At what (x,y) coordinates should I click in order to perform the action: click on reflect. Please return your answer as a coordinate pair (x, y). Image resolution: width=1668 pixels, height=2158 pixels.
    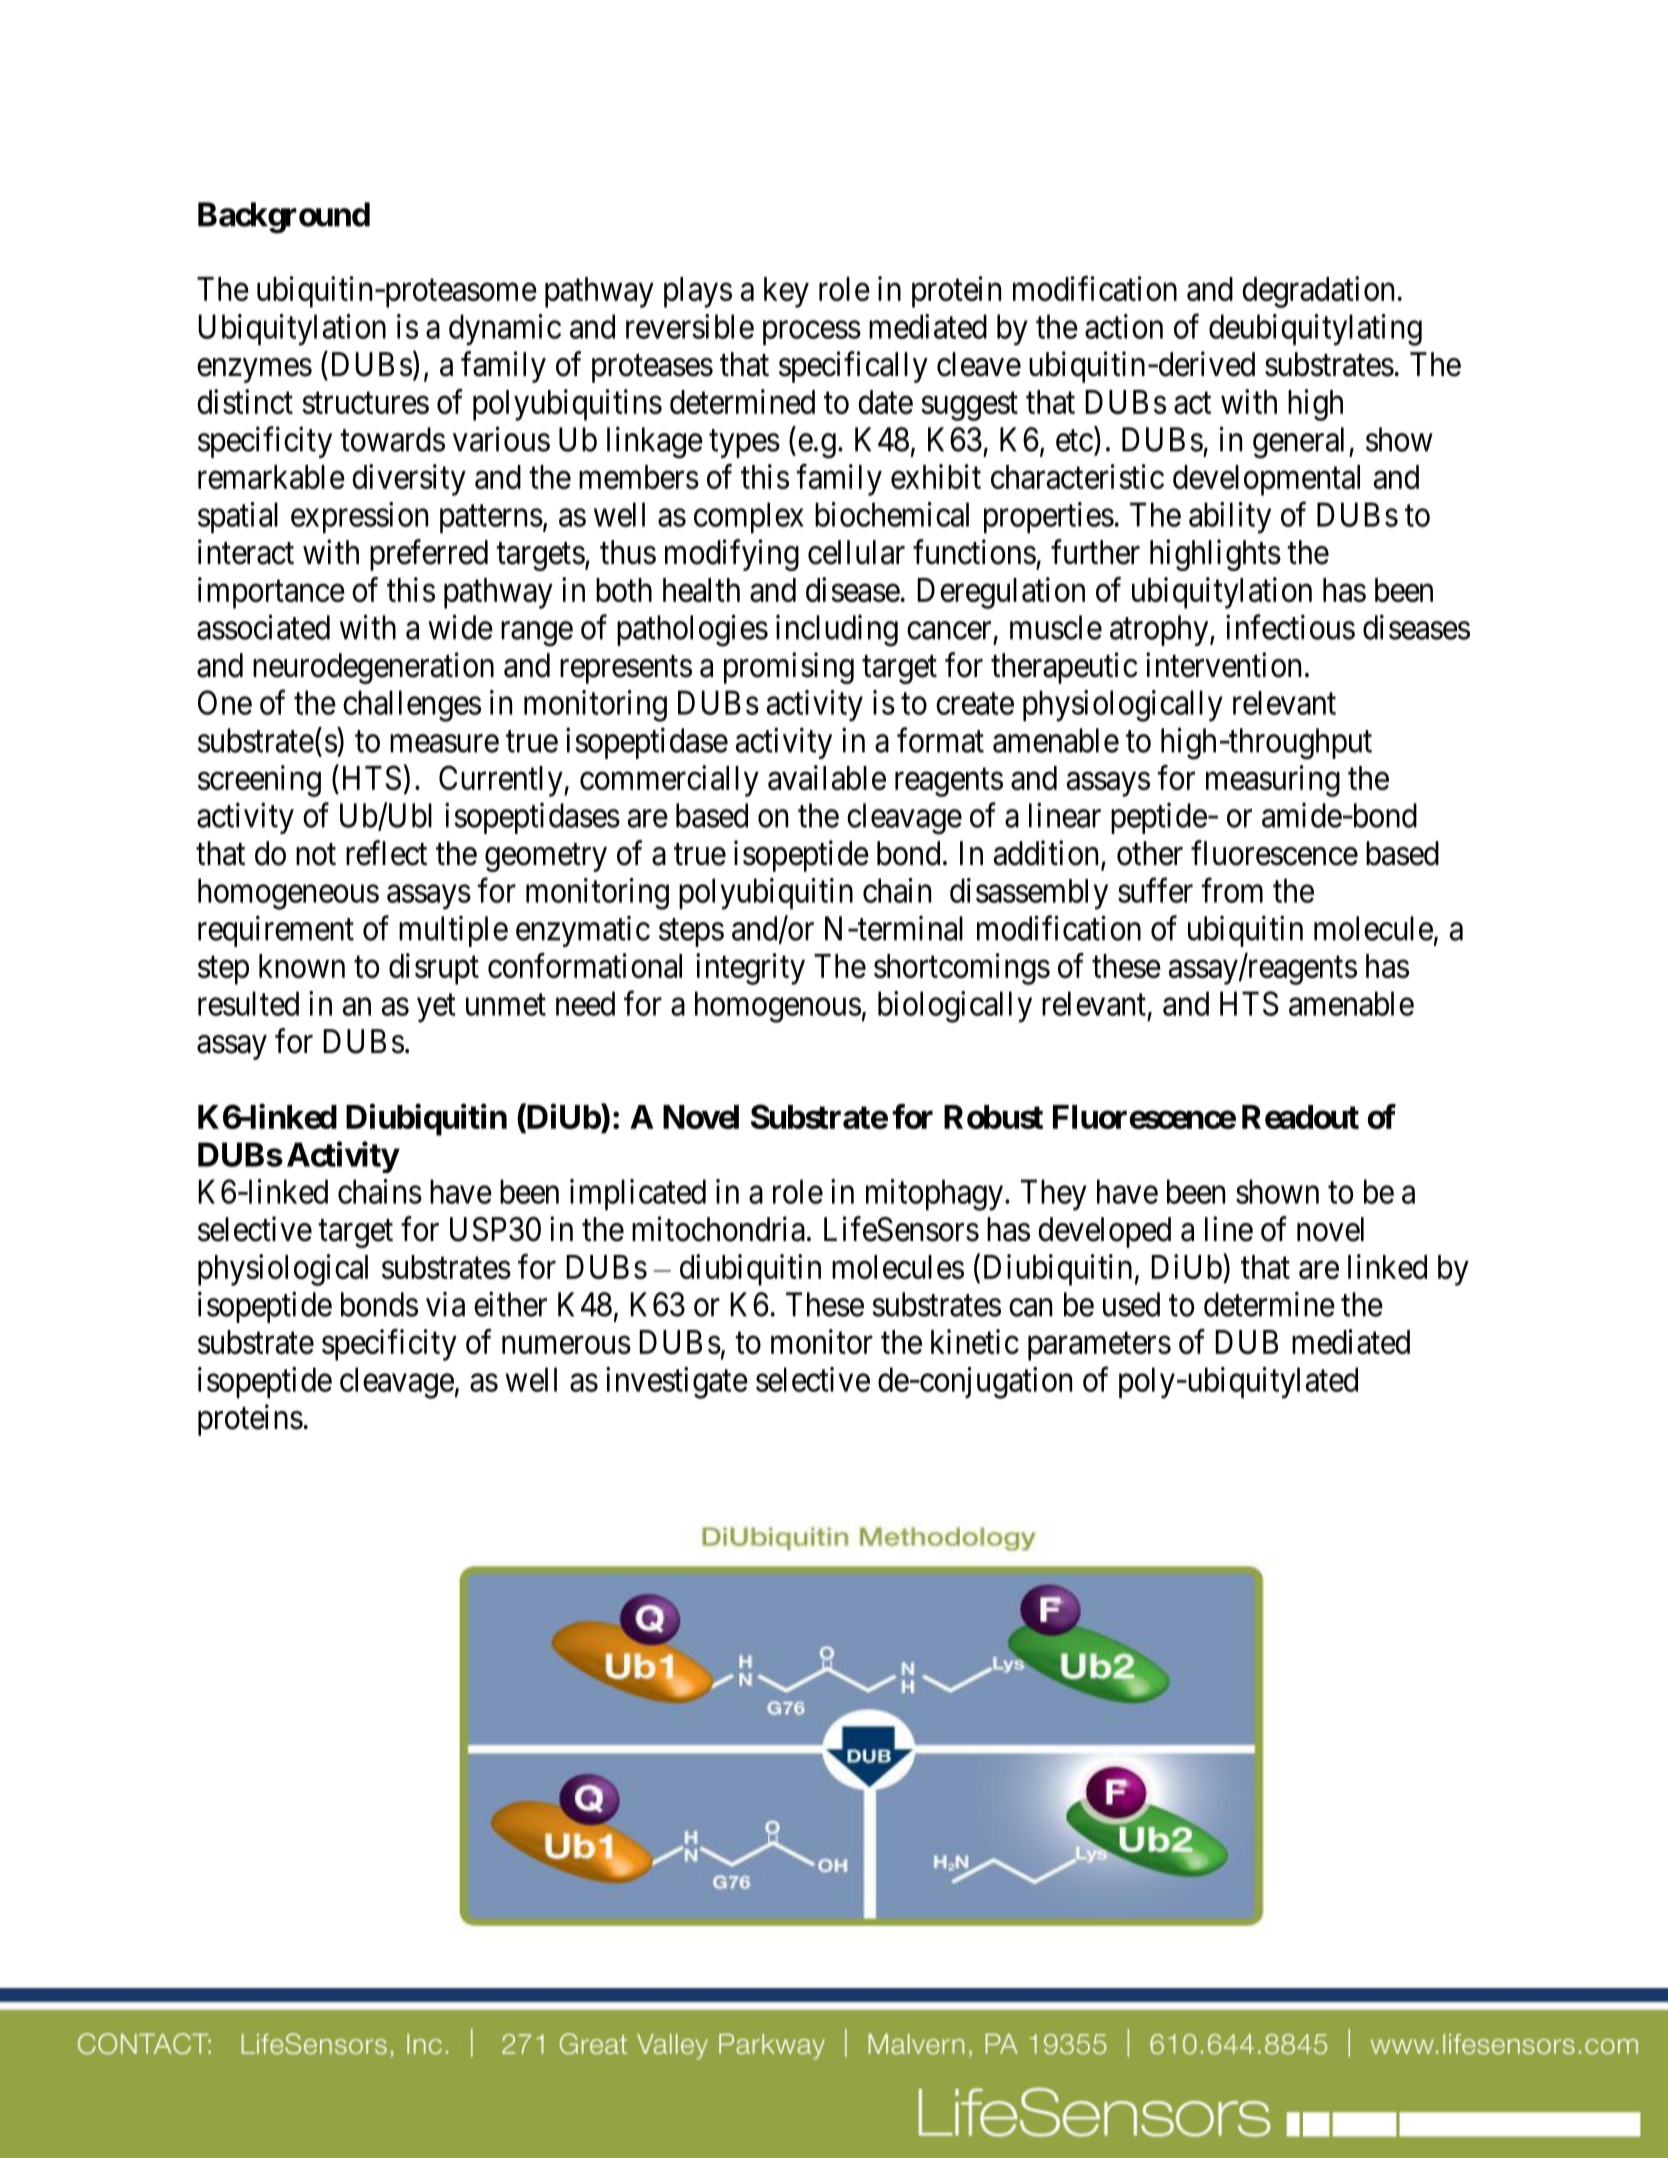
    Looking at the image, I should click on (386, 853).
